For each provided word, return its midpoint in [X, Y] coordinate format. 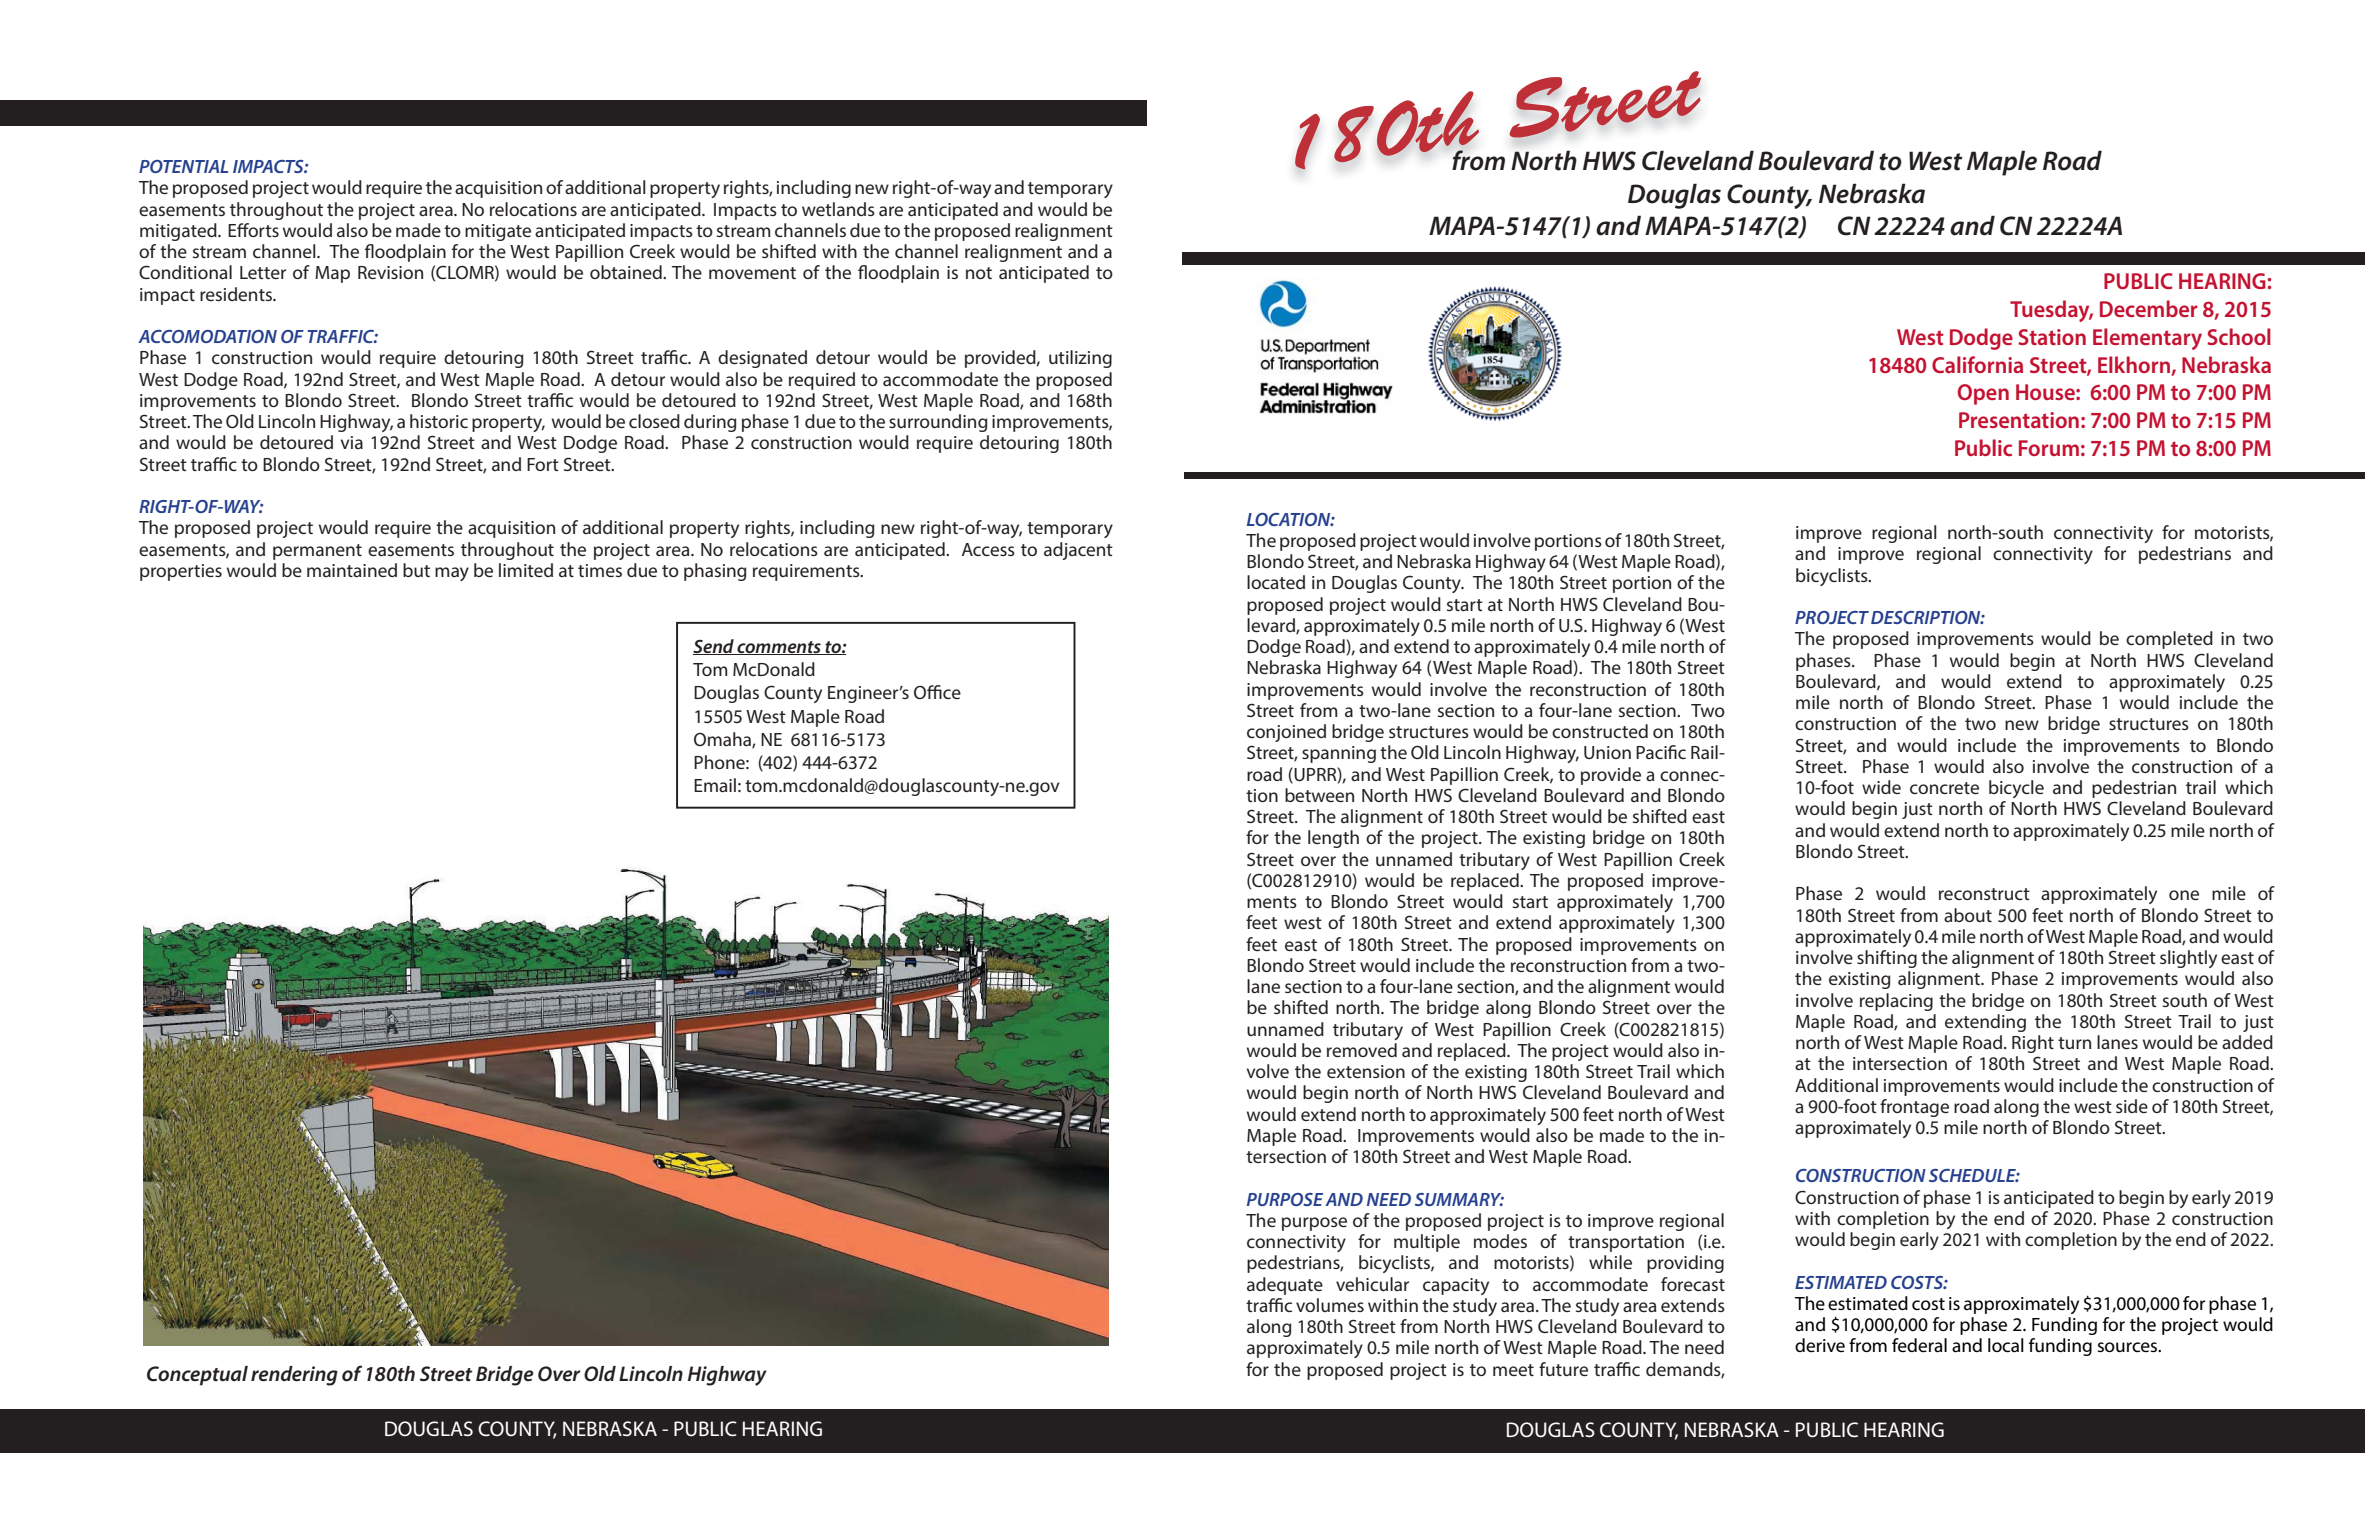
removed [1362, 1050]
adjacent [1078, 551]
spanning [1339, 754]
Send [714, 647]
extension [1366, 1071]
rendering [294, 1376]
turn [2074, 1043]
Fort [543, 464]
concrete [1944, 788]
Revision [390, 272]
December [2149, 308]
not [979, 273]
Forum [2049, 448]
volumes [1330, 1305]
